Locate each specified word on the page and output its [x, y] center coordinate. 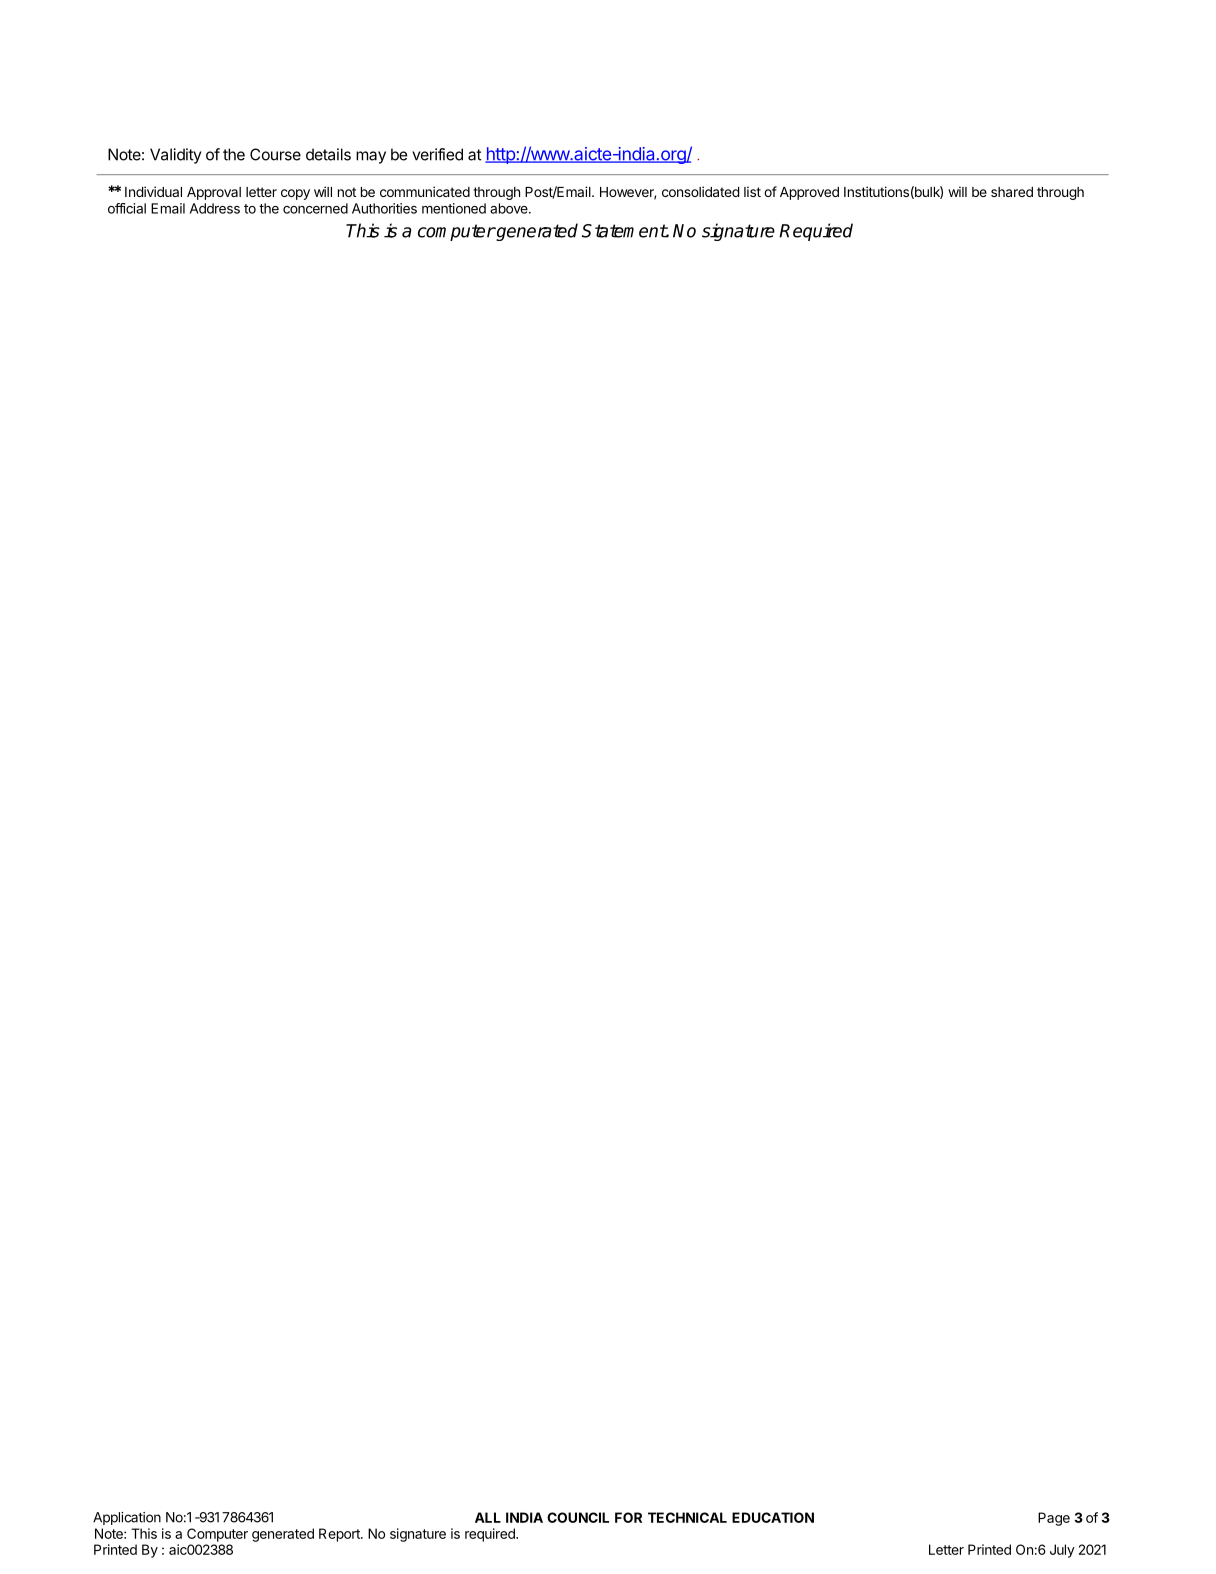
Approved [809, 193]
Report [340, 1535]
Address [215, 208]
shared [1012, 192]
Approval [214, 193]
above [510, 208]
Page [1054, 1519]
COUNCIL [578, 1517]
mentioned [454, 208]
